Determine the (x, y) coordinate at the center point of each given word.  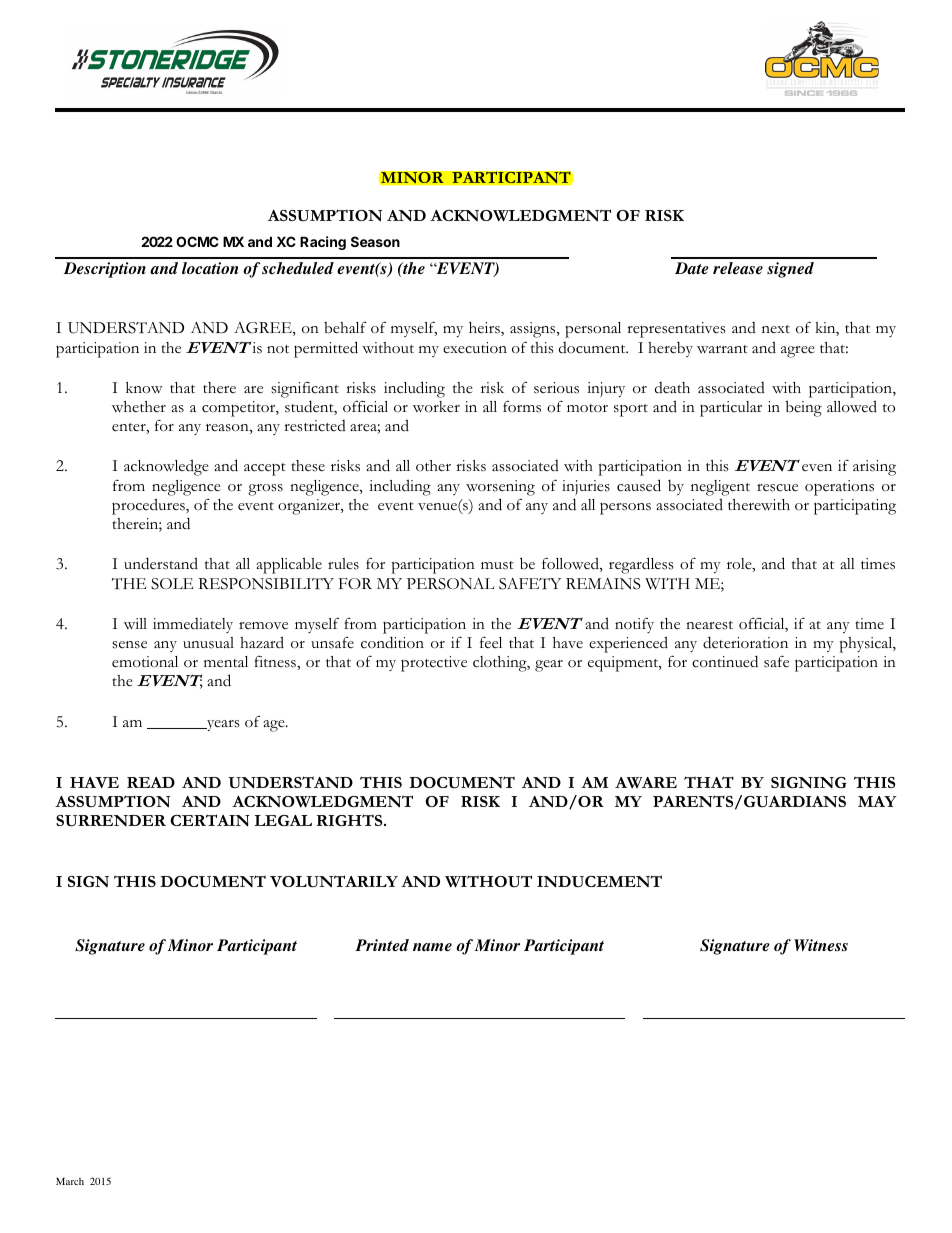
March (70, 1181)
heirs (485, 329)
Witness (821, 945)
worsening (500, 488)
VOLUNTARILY (334, 881)
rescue (777, 488)
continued (725, 661)
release (738, 268)
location (210, 268)
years (222, 725)
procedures (149, 506)
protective (434, 664)
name (432, 947)
